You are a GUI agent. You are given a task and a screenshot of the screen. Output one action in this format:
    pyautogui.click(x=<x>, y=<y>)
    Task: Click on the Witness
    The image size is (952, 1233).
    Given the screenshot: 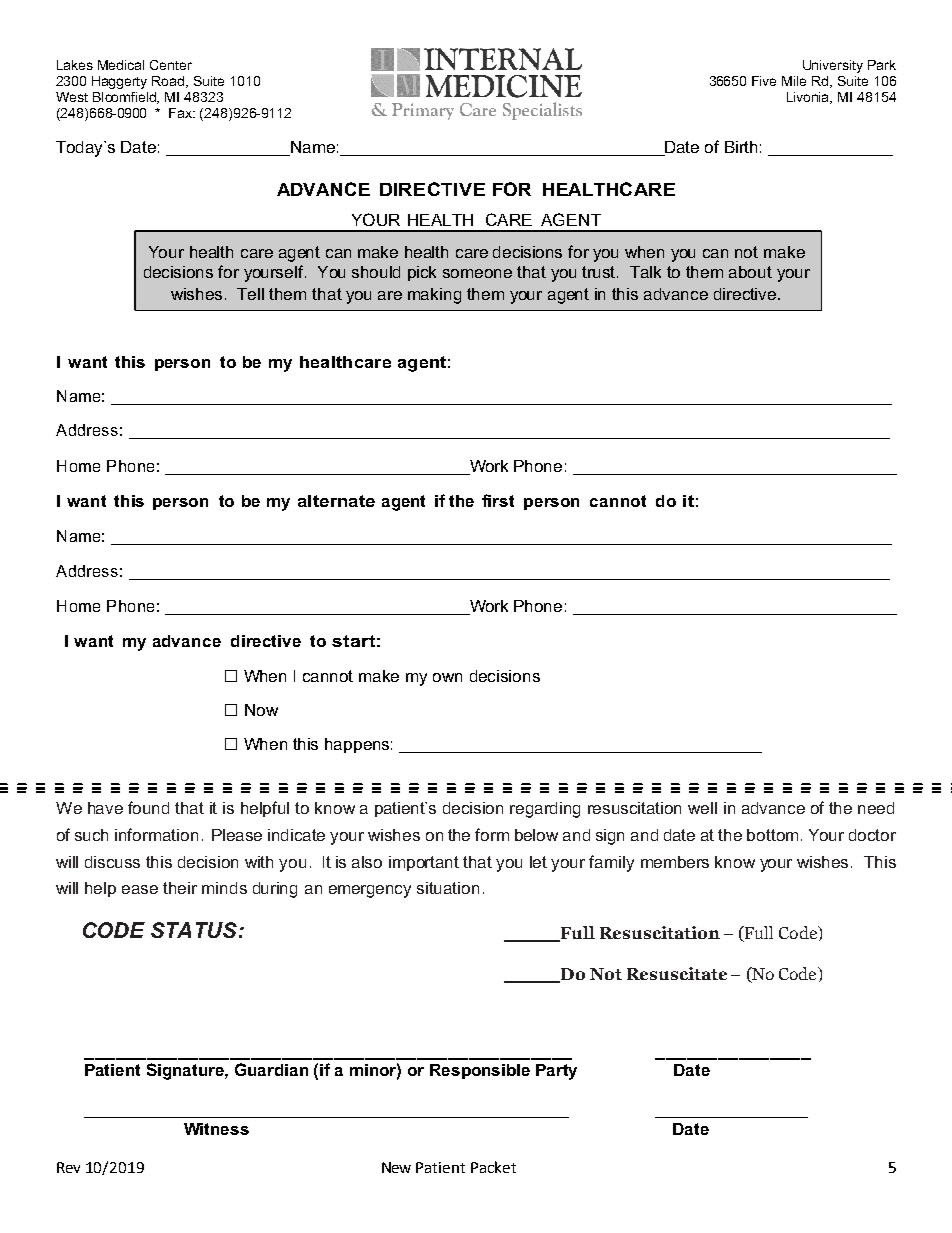 What is the action you would take?
    pyautogui.click(x=216, y=1129)
